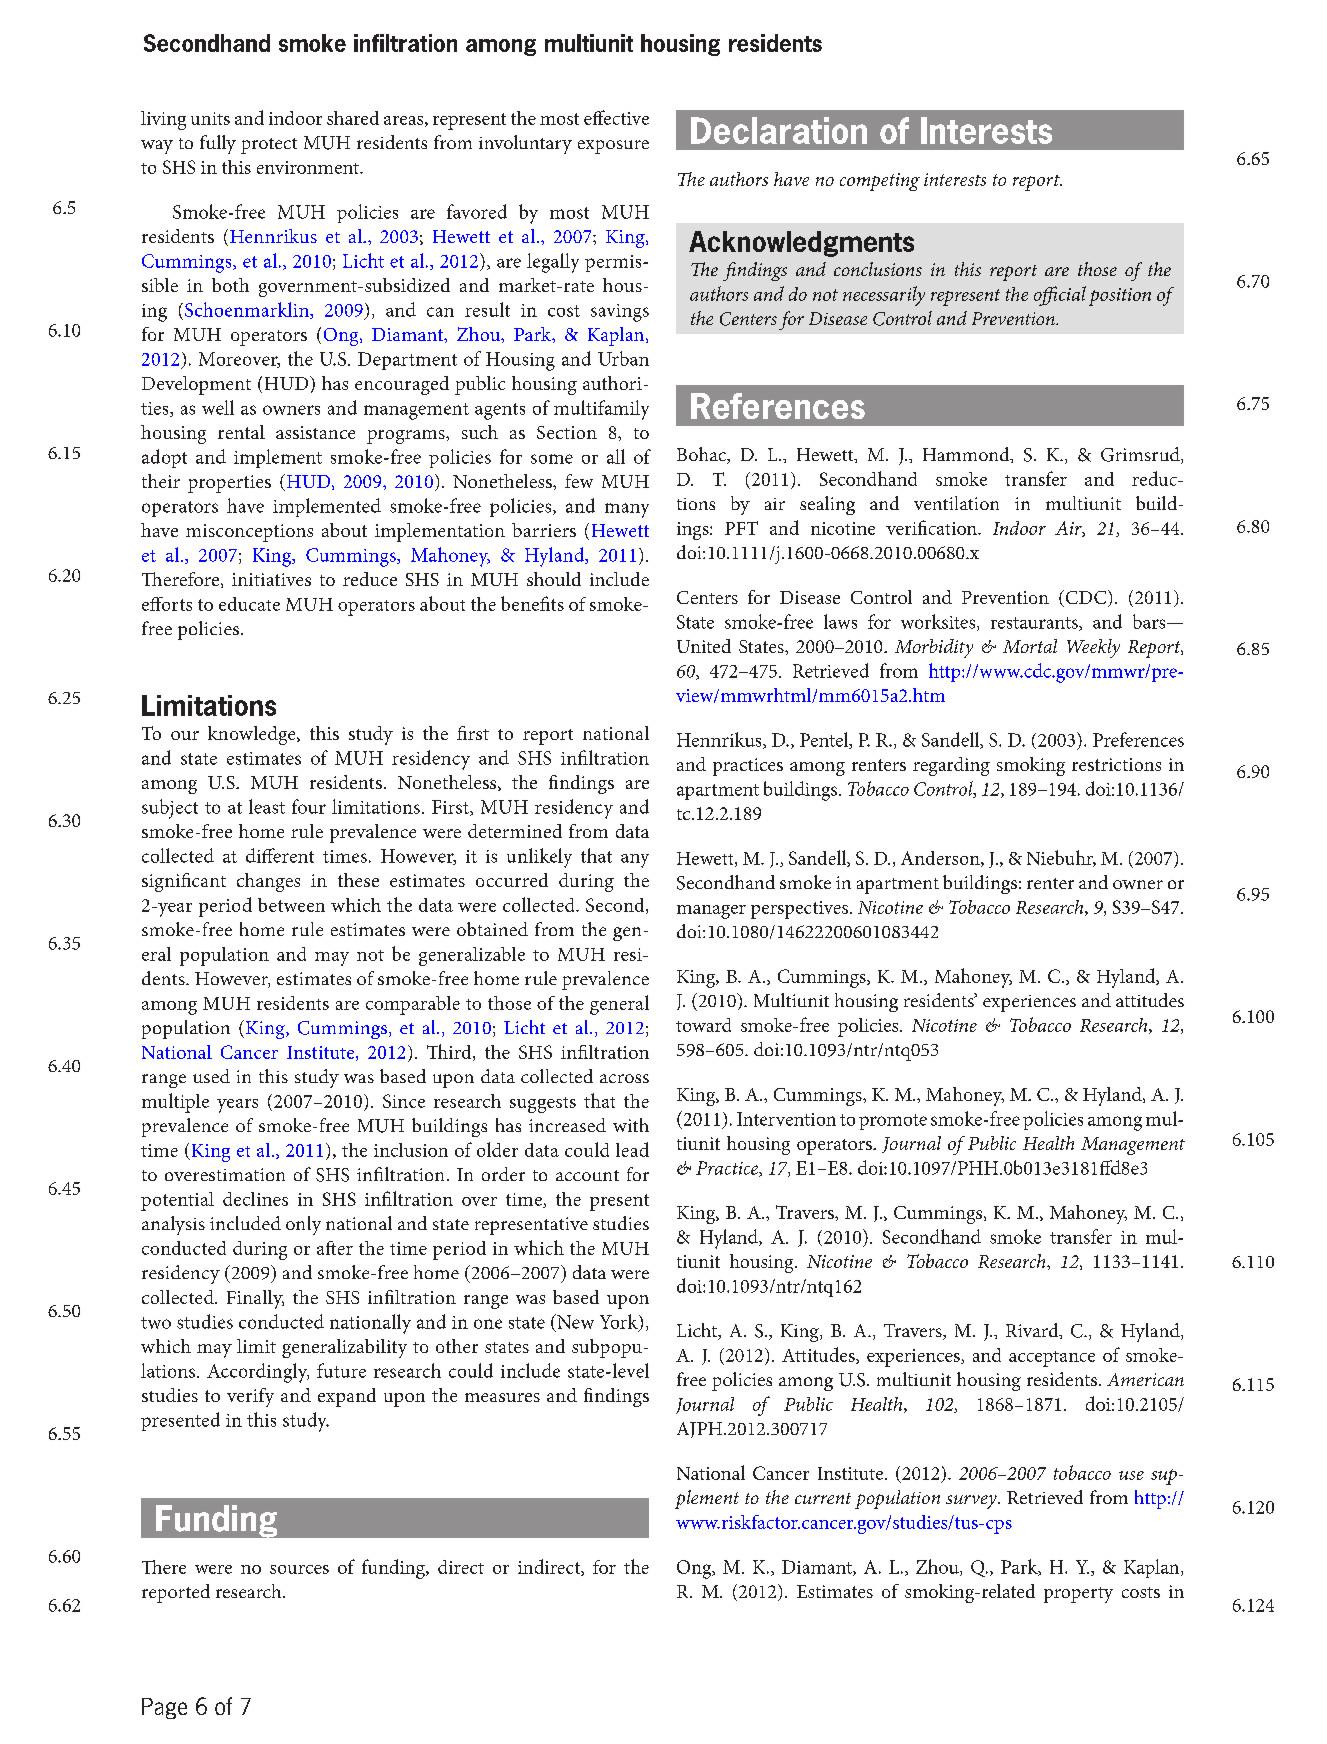  I want to click on ventilation, so click(956, 503).
